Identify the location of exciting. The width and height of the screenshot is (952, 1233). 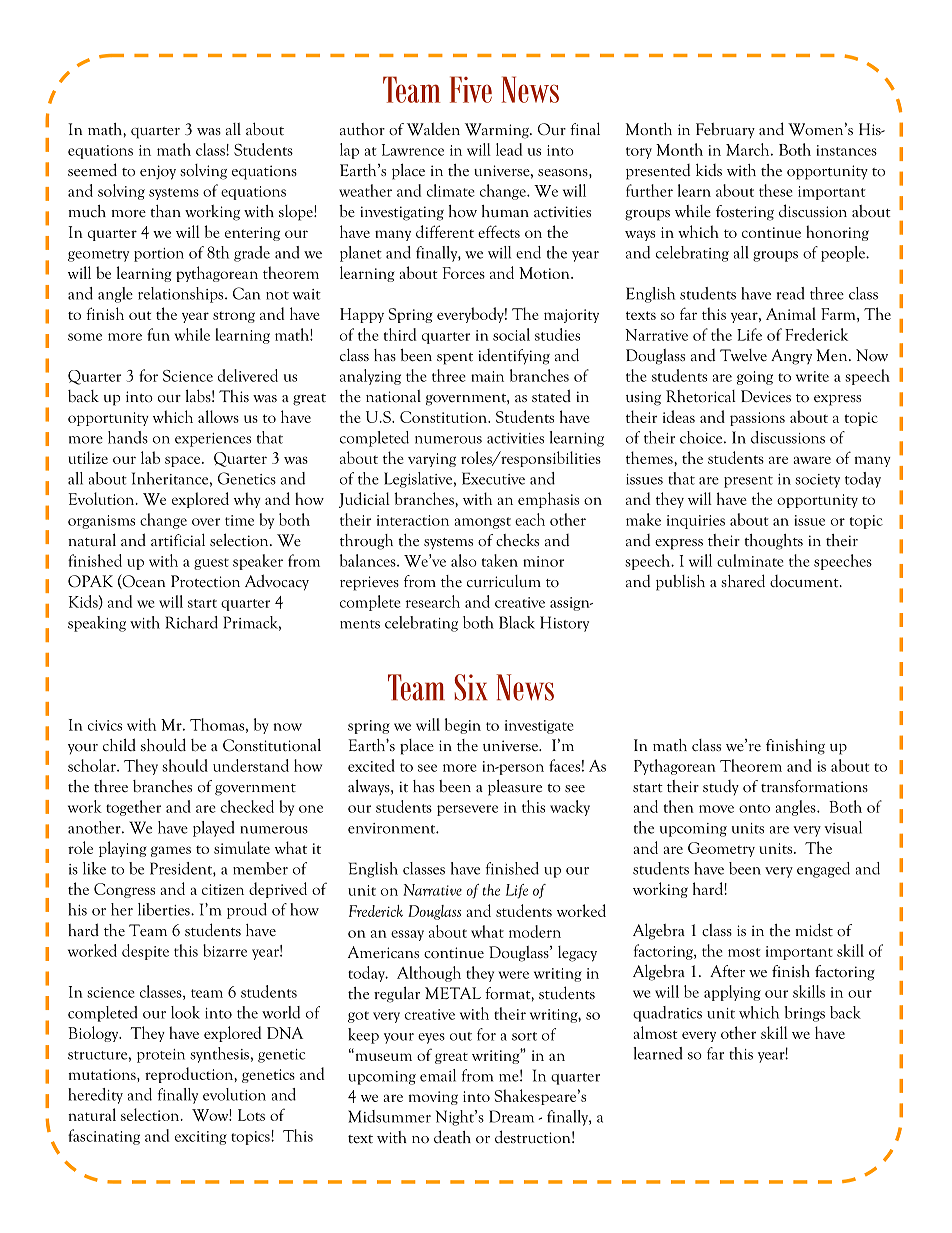
(201, 1138).
